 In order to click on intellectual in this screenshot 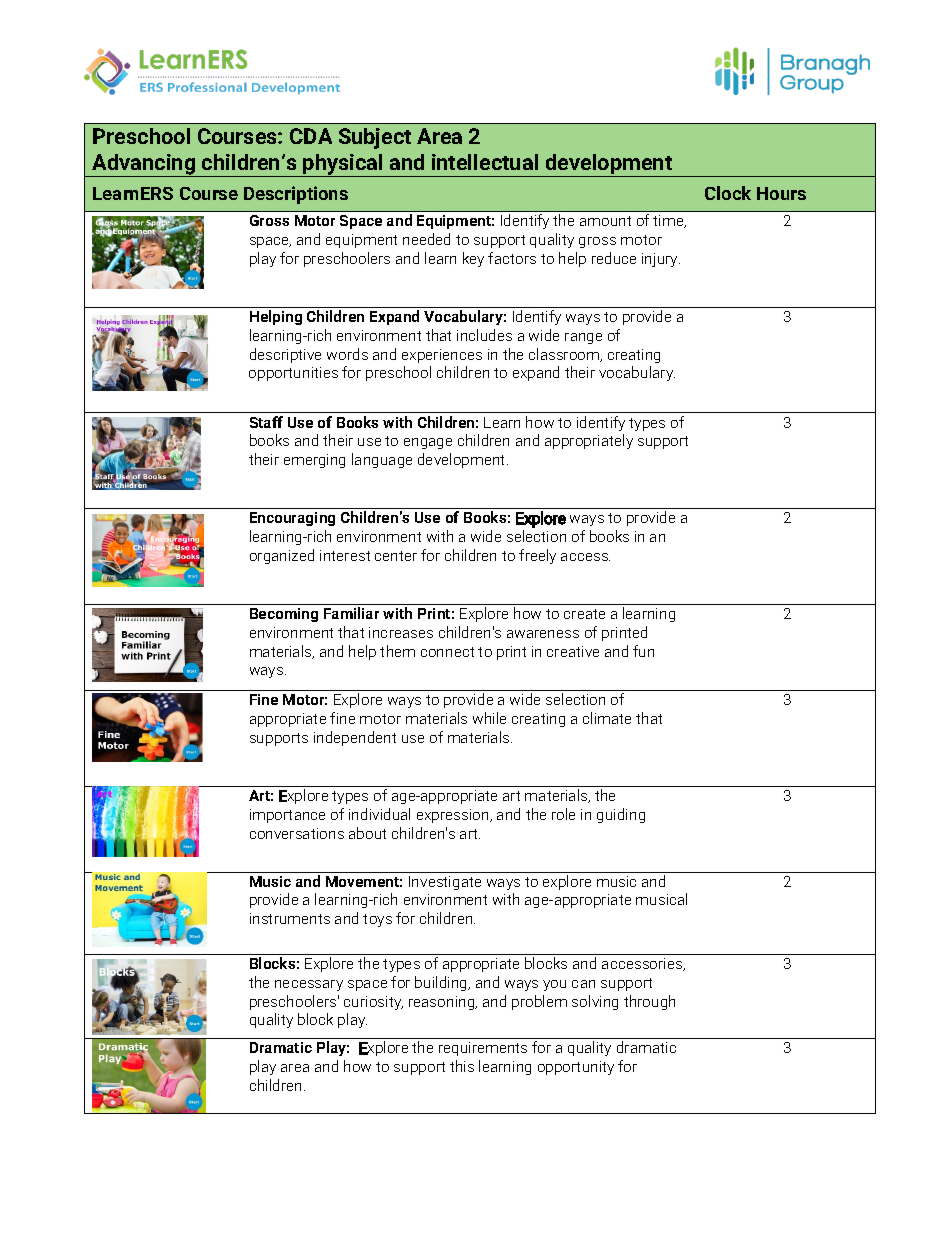, I will do `click(485, 162)`.
